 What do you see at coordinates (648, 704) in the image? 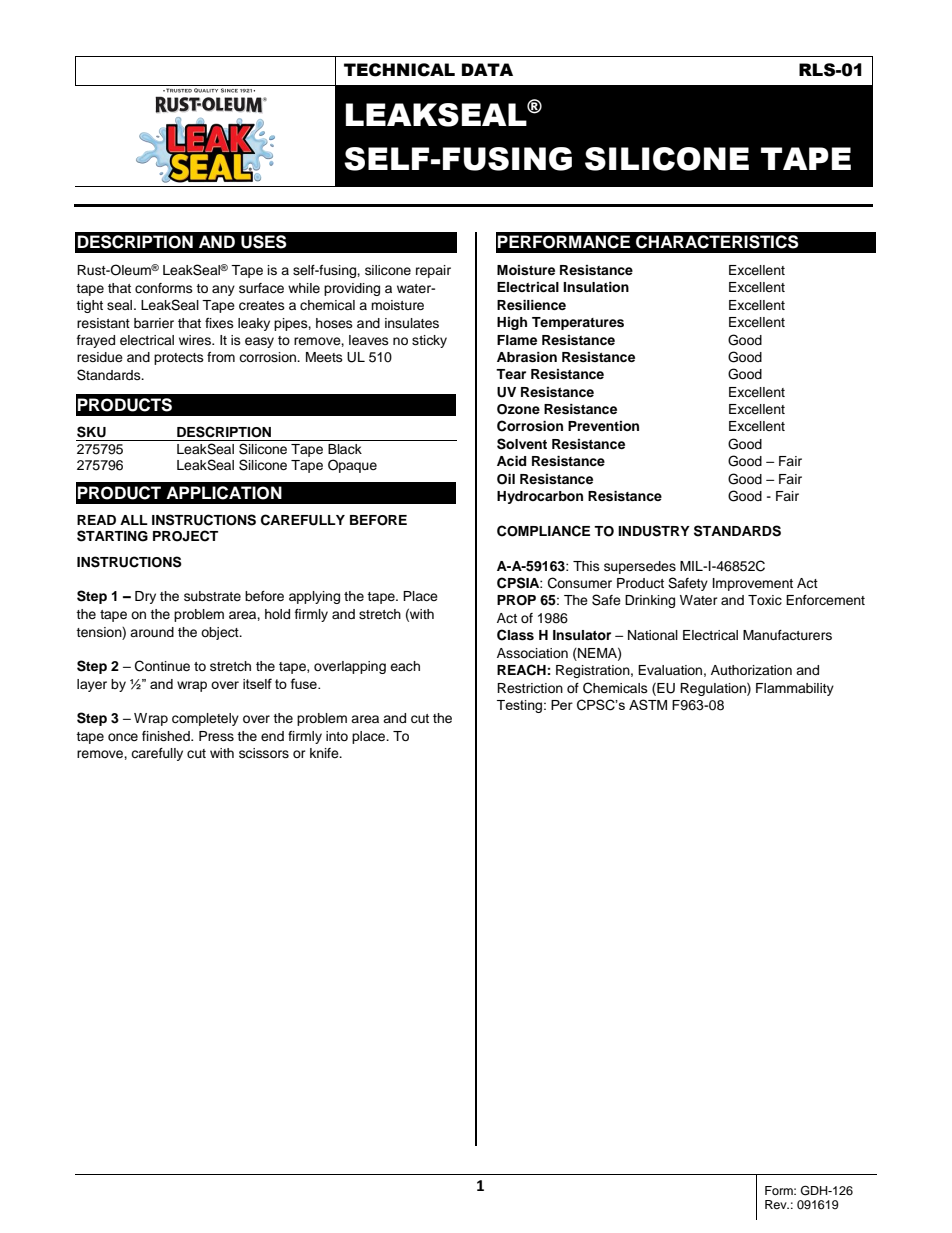
I see `ASTM` at bounding box center [648, 704].
